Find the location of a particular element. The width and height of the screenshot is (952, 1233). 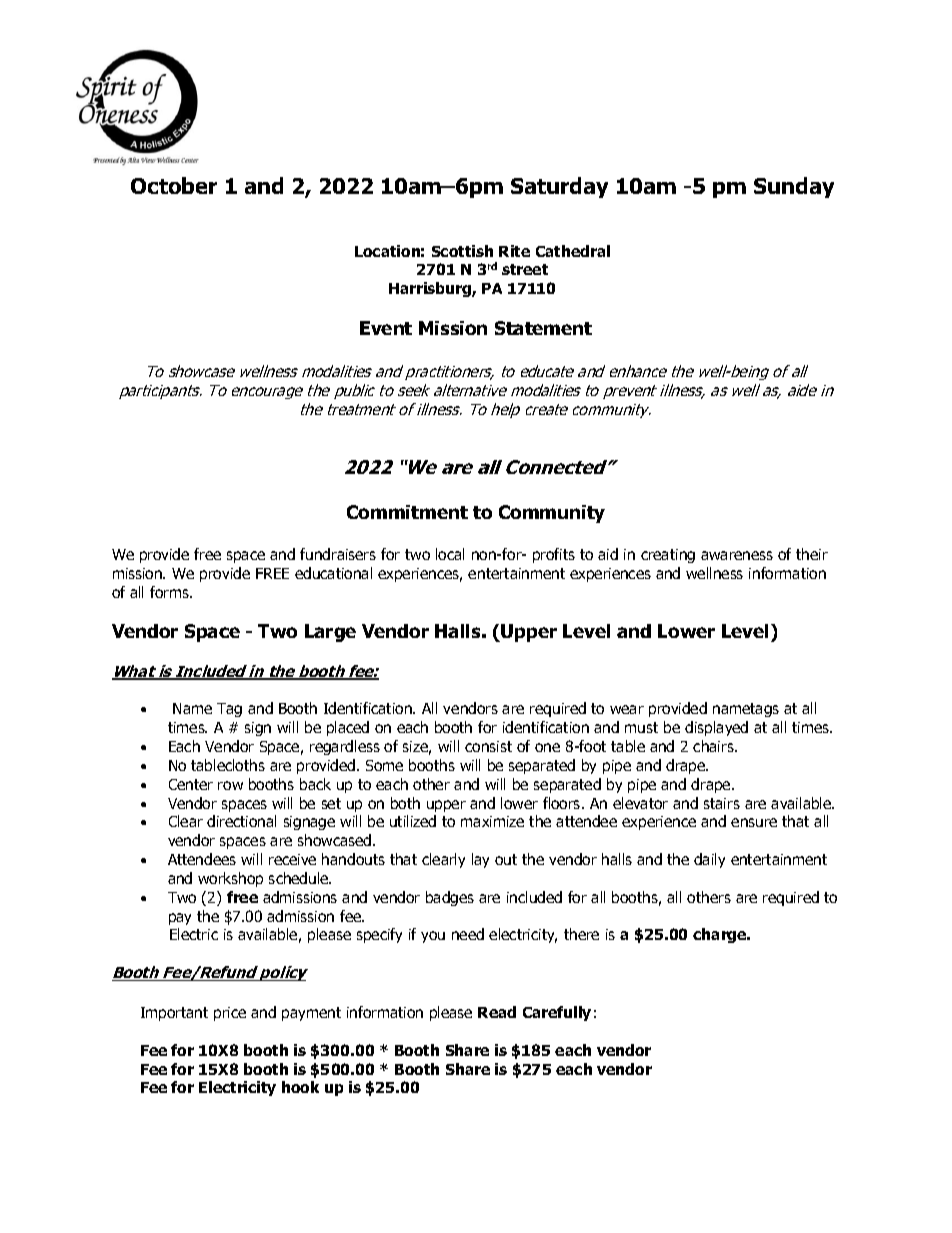

hook is located at coordinates (300, 1087).
